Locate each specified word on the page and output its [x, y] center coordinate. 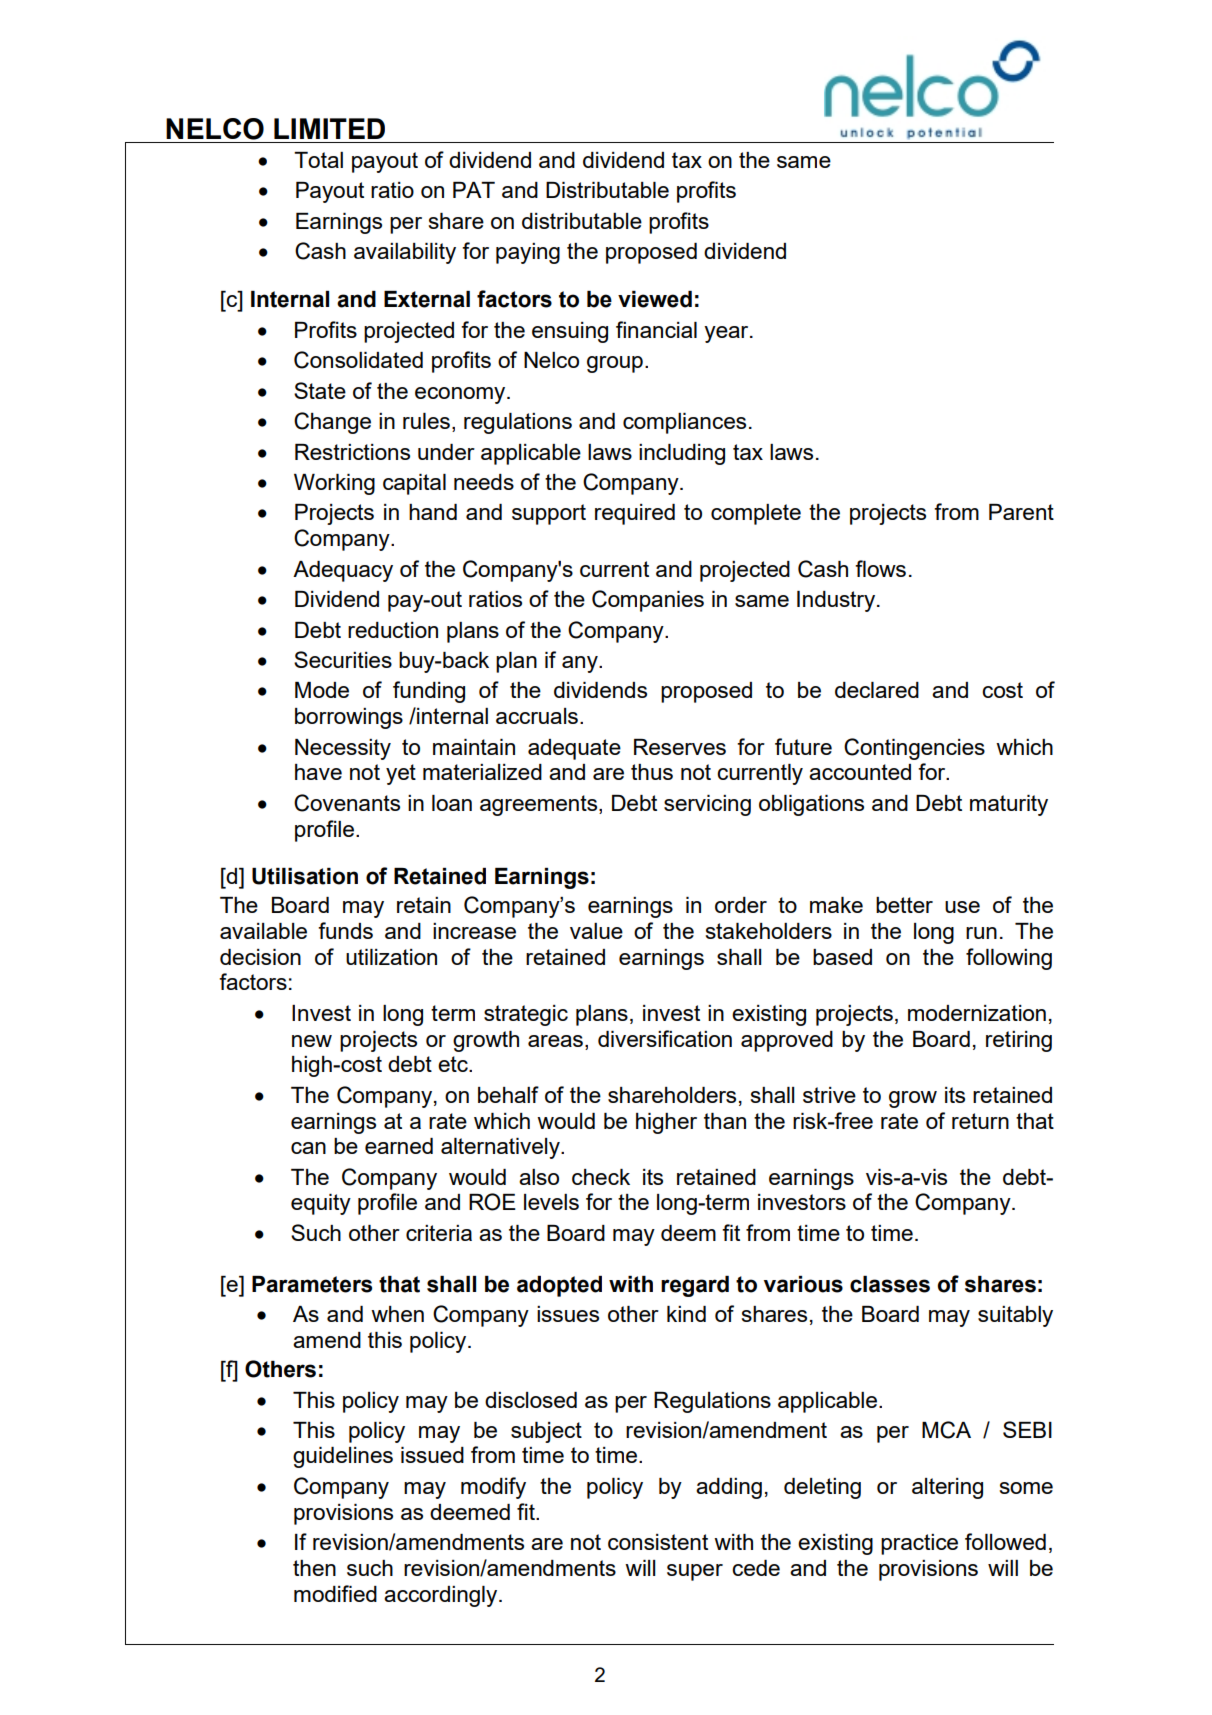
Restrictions [352, 452]
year [727, 334]
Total [318, 160]
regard [695, 1286]
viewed [655, 299]
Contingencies [914, 749]
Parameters [312, 1284]
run [981, 933]
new [312, 1041]
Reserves [680, 747]
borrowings [349, 718]
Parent [1021, 512]
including [682, 454]
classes [890, 1284]
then [314, 1568]
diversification [665, 1038]
